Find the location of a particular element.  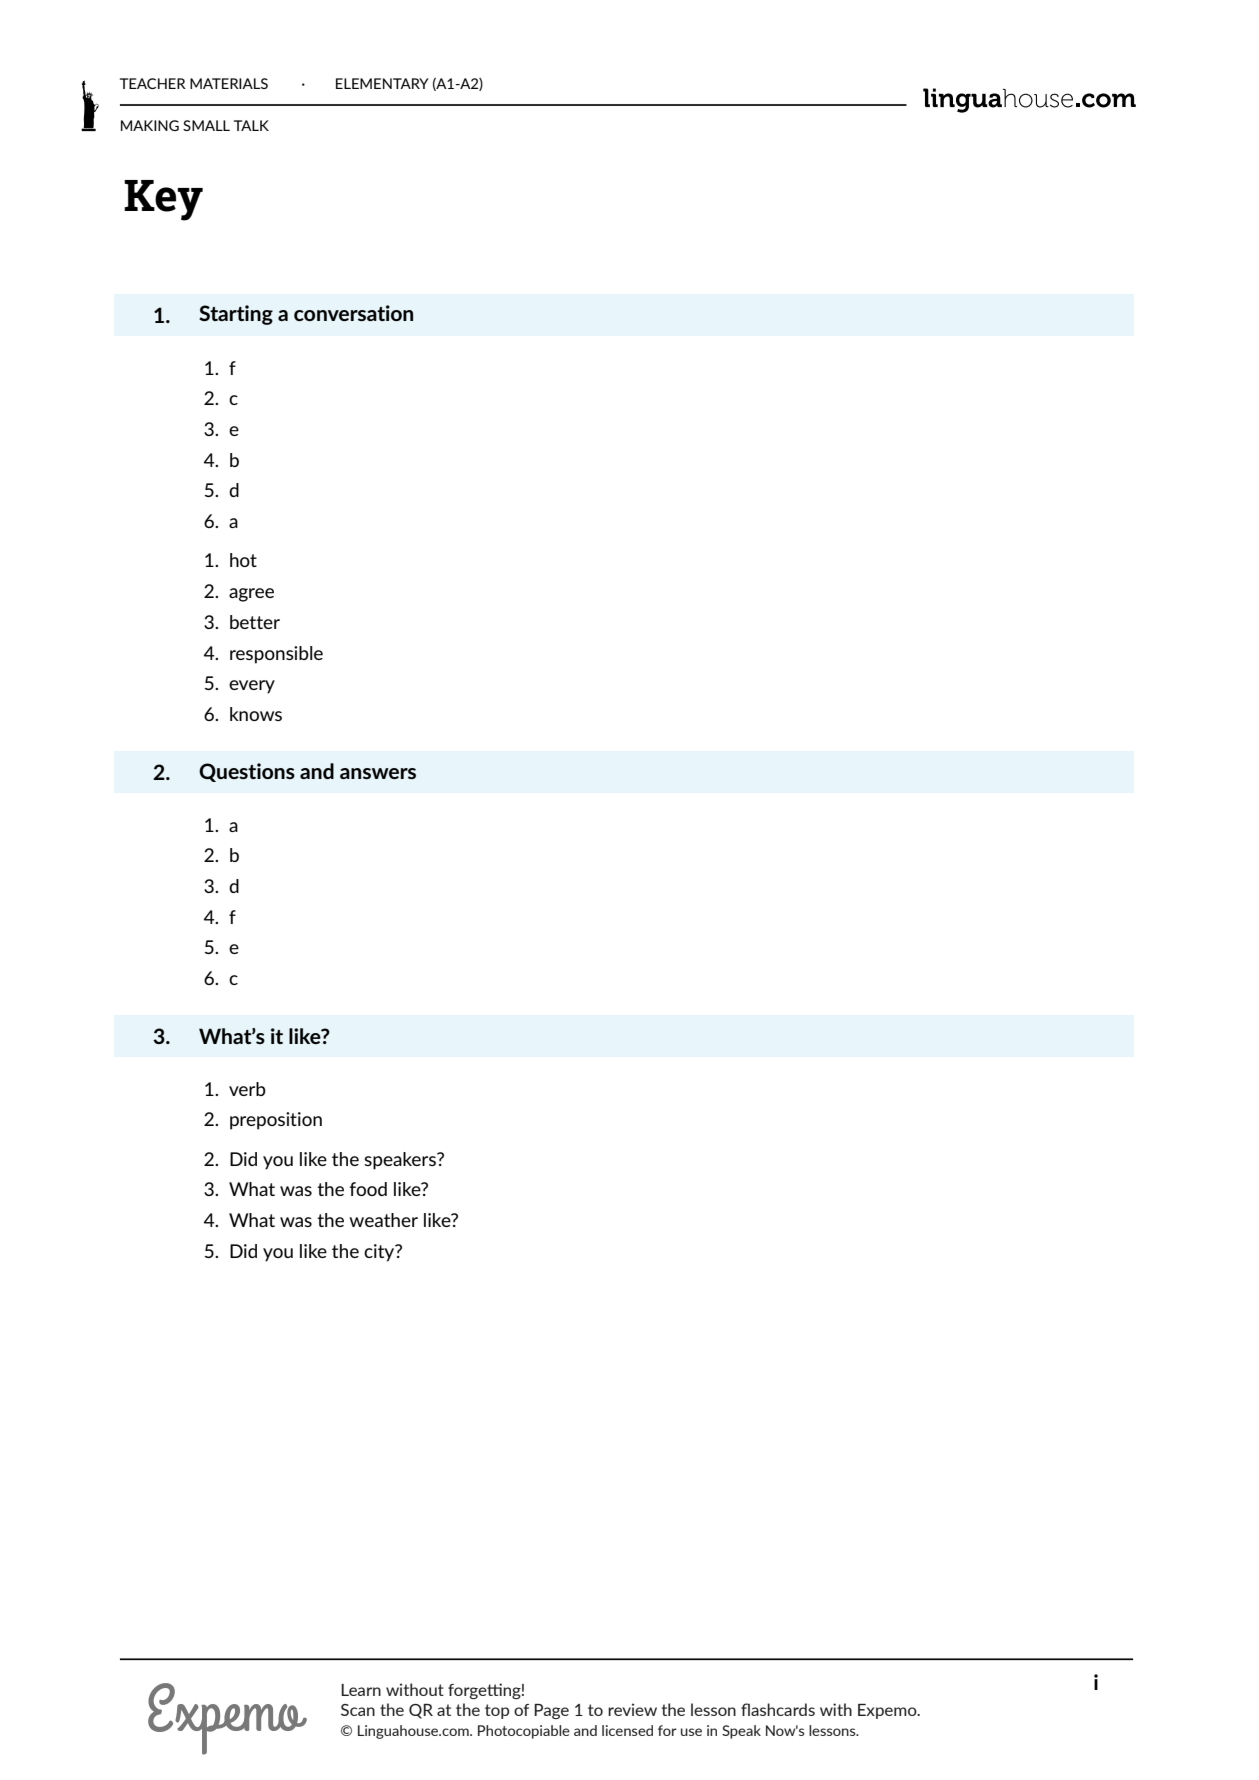

ELEMENTARY is located at coordinates (382, 83).
